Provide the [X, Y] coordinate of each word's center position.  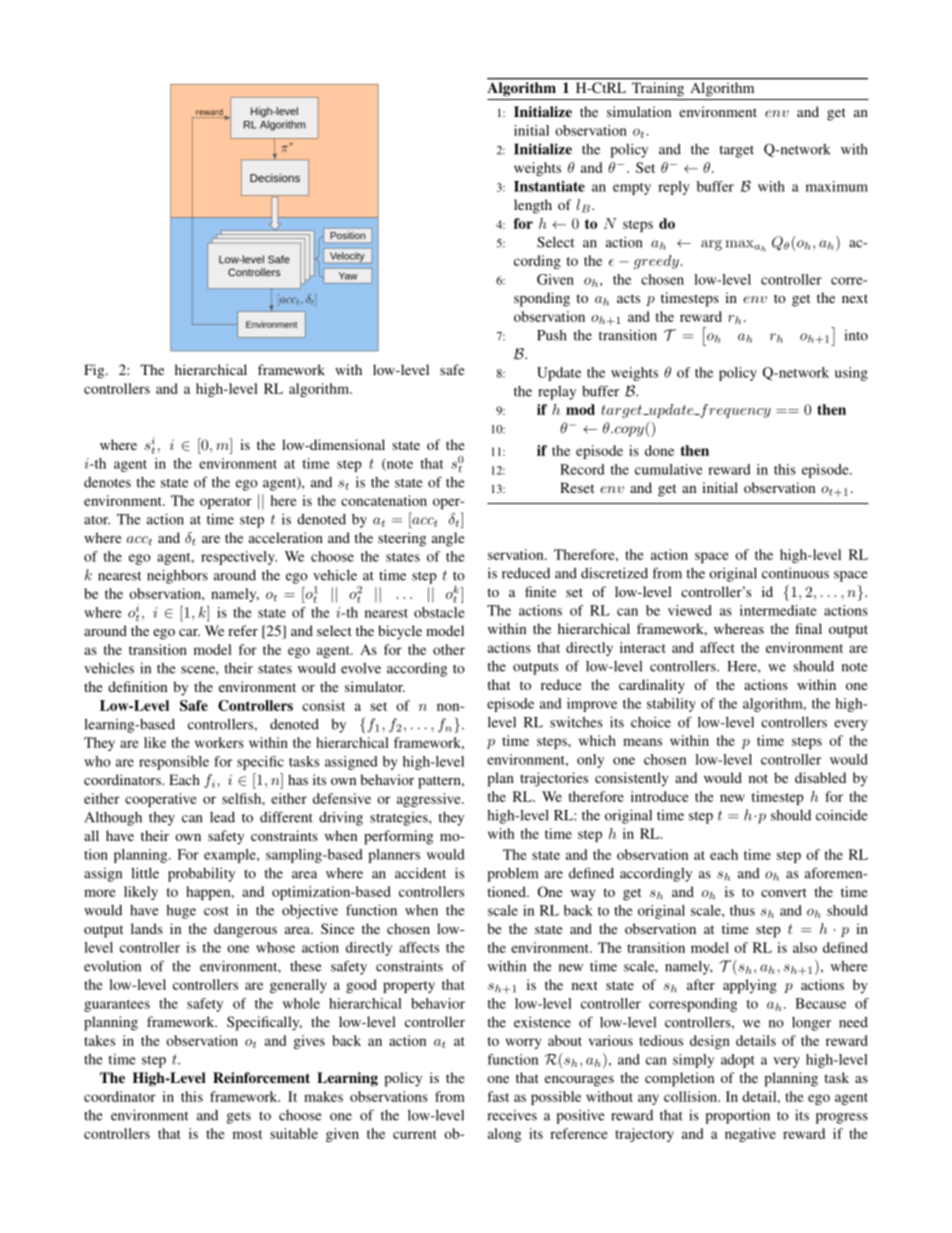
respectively [239, 558]
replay [557, 393]
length [533, 206]
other [449, 649]
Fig [95, 371]
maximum [837, 186]
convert [784, 892]
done [659, 450]
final [808, 628]
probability [201, 874]
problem [512, 875]
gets [239, 1117]
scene [199, 670]
